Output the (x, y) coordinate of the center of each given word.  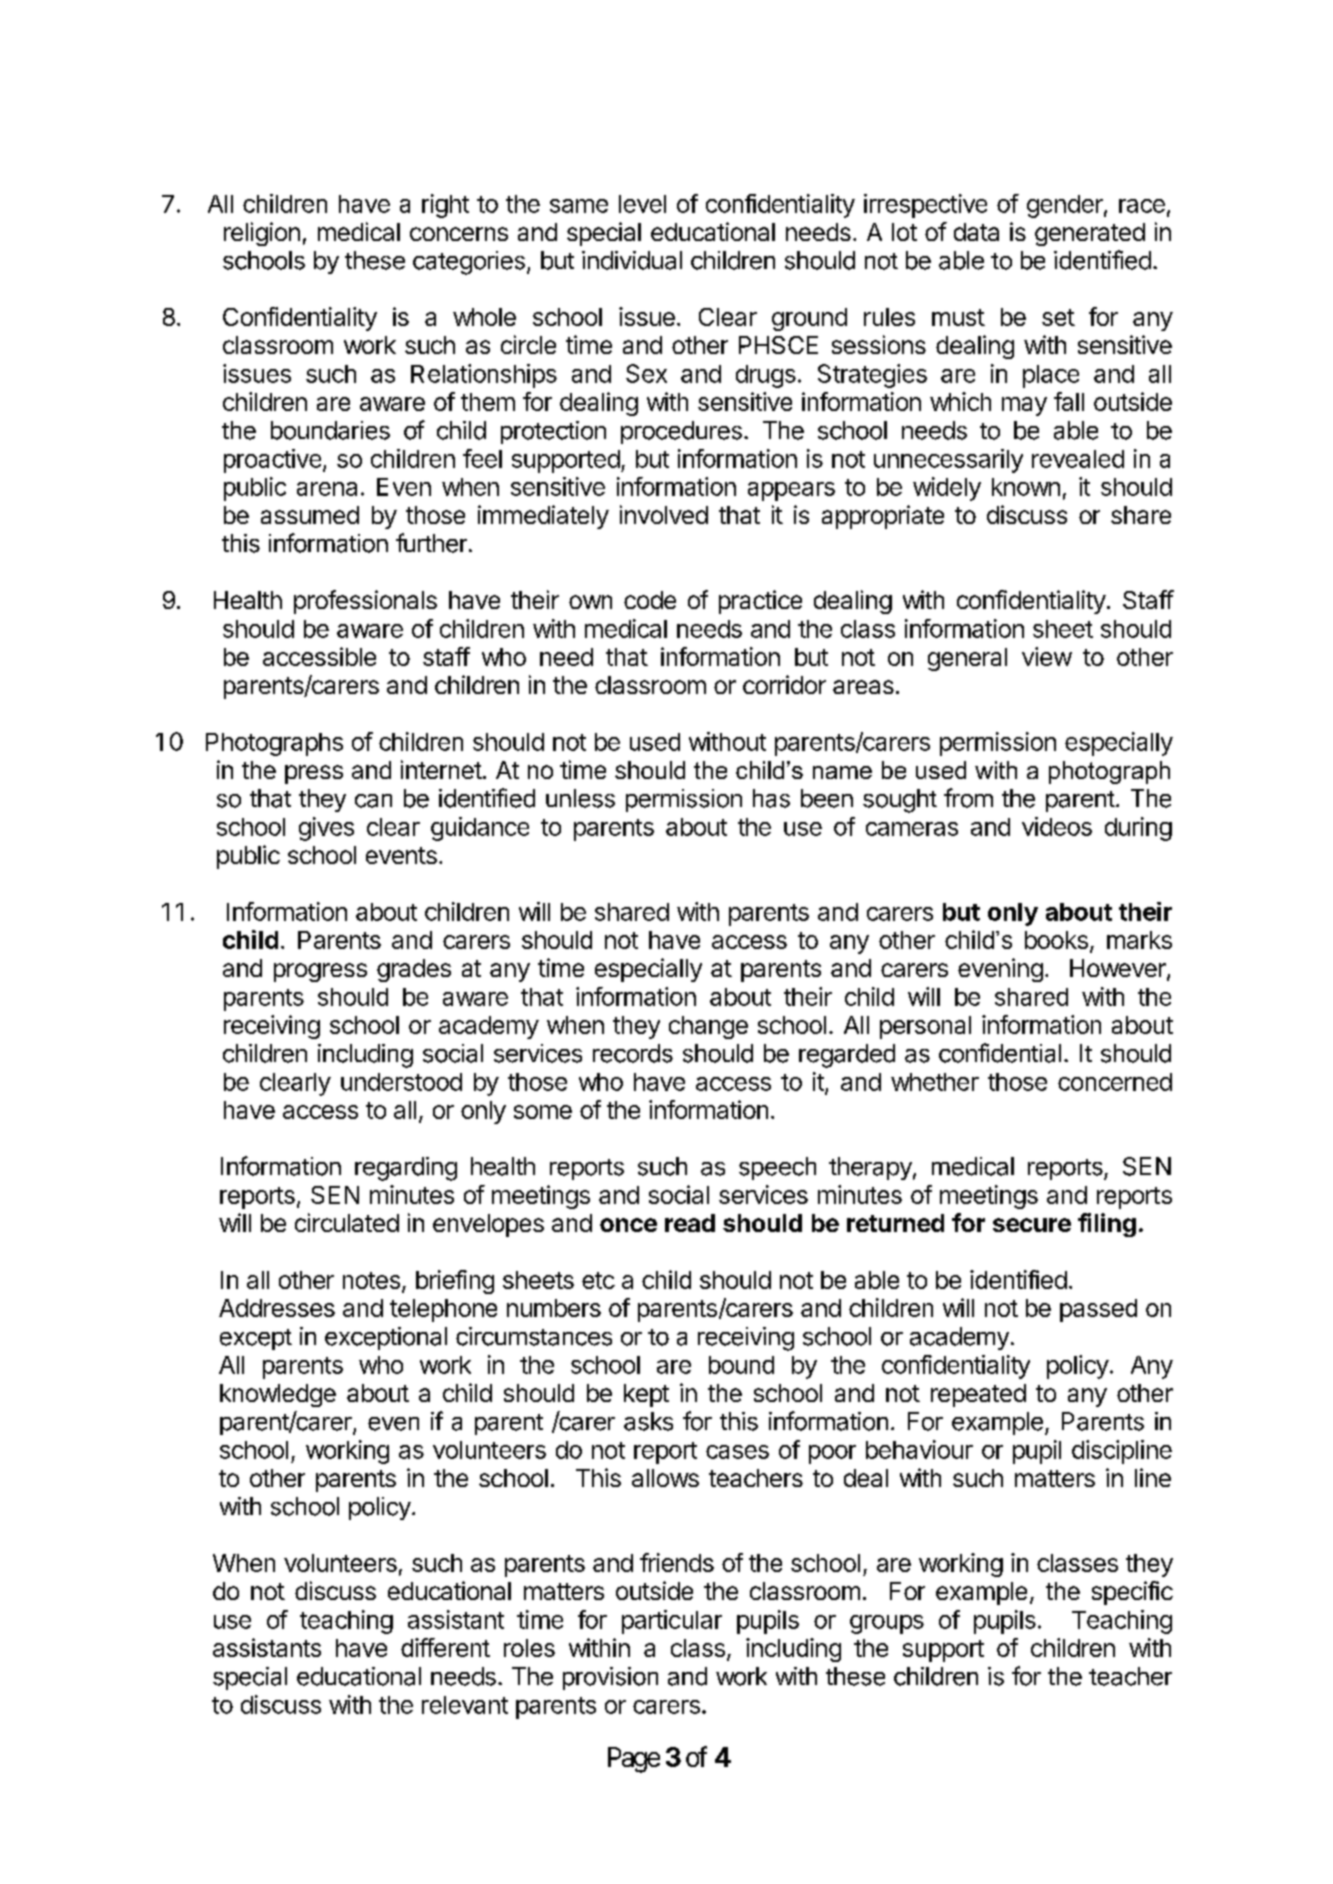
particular (672, 1622)
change (708, 1027)
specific (1132, 1593)
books (1056, 940)
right (445, 206)
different (445, 1647)
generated (1090, 234)
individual (632, 260)
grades (414, 970)
